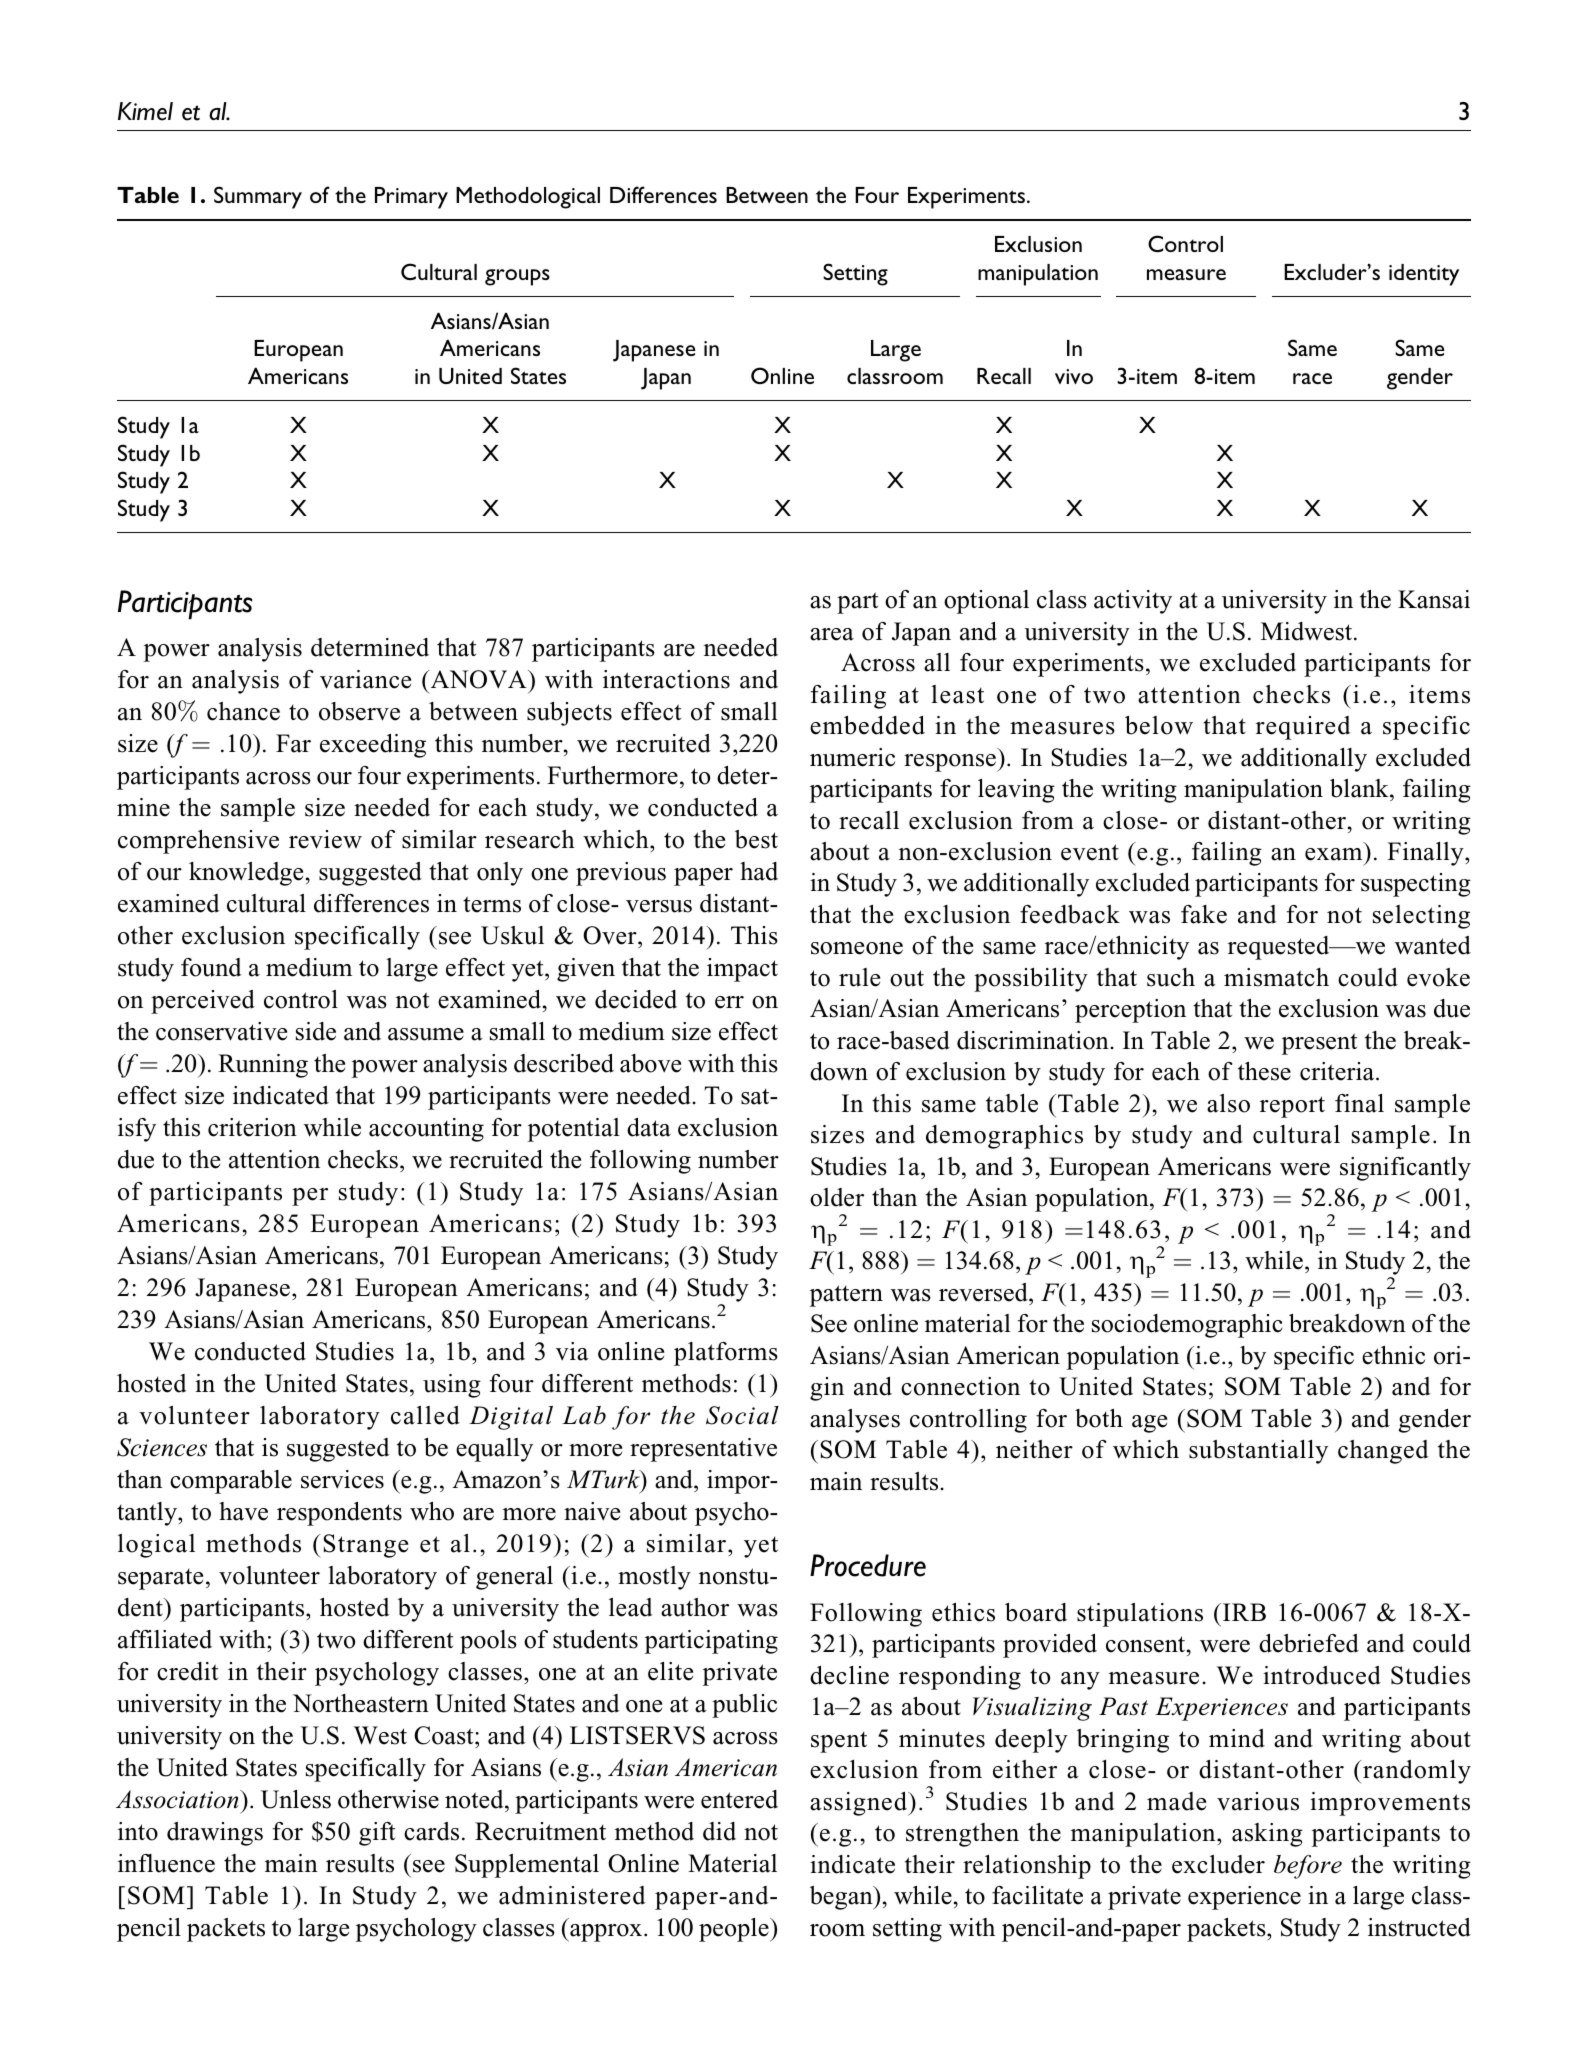 This page has width=1588, height=2062. Describe the element at coordinates (342, 1479) in the page. I see `services` at that location.
